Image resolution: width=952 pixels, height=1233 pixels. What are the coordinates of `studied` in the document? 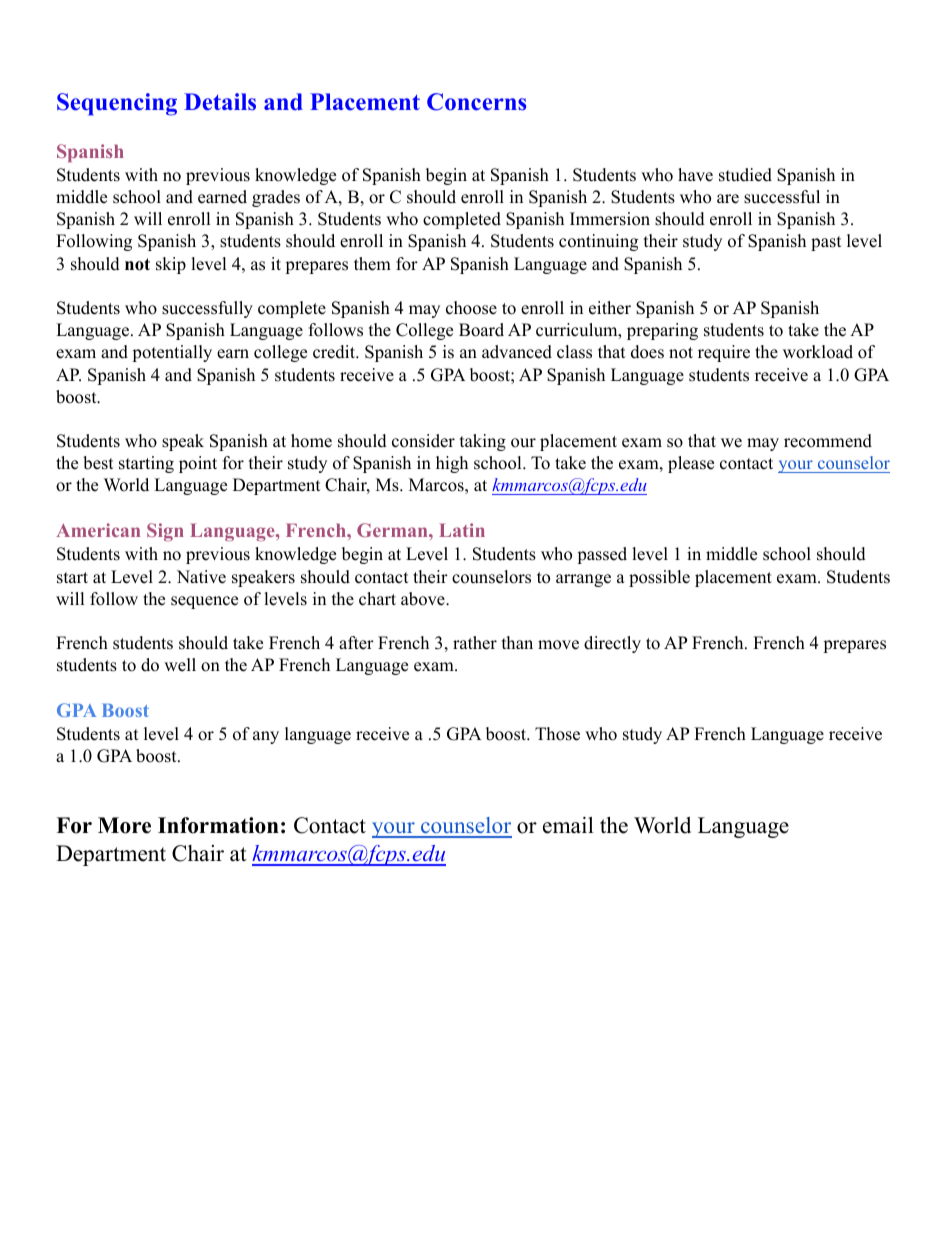 It's located at (745, 175).
